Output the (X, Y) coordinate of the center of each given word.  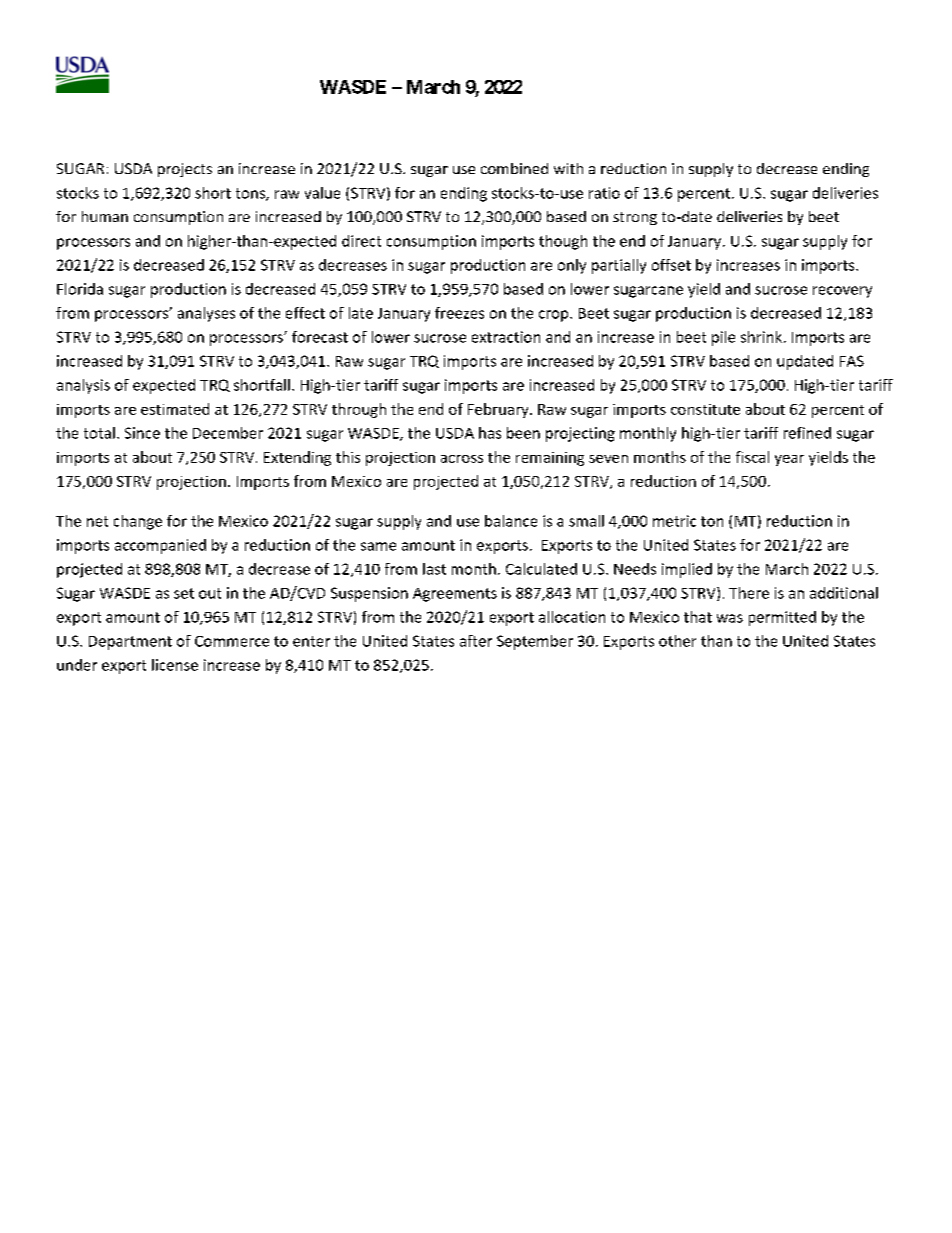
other (677, 641)
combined (514, 168)
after (476, 641)
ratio (604, 193)
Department (130, 643)
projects (185, 170)
